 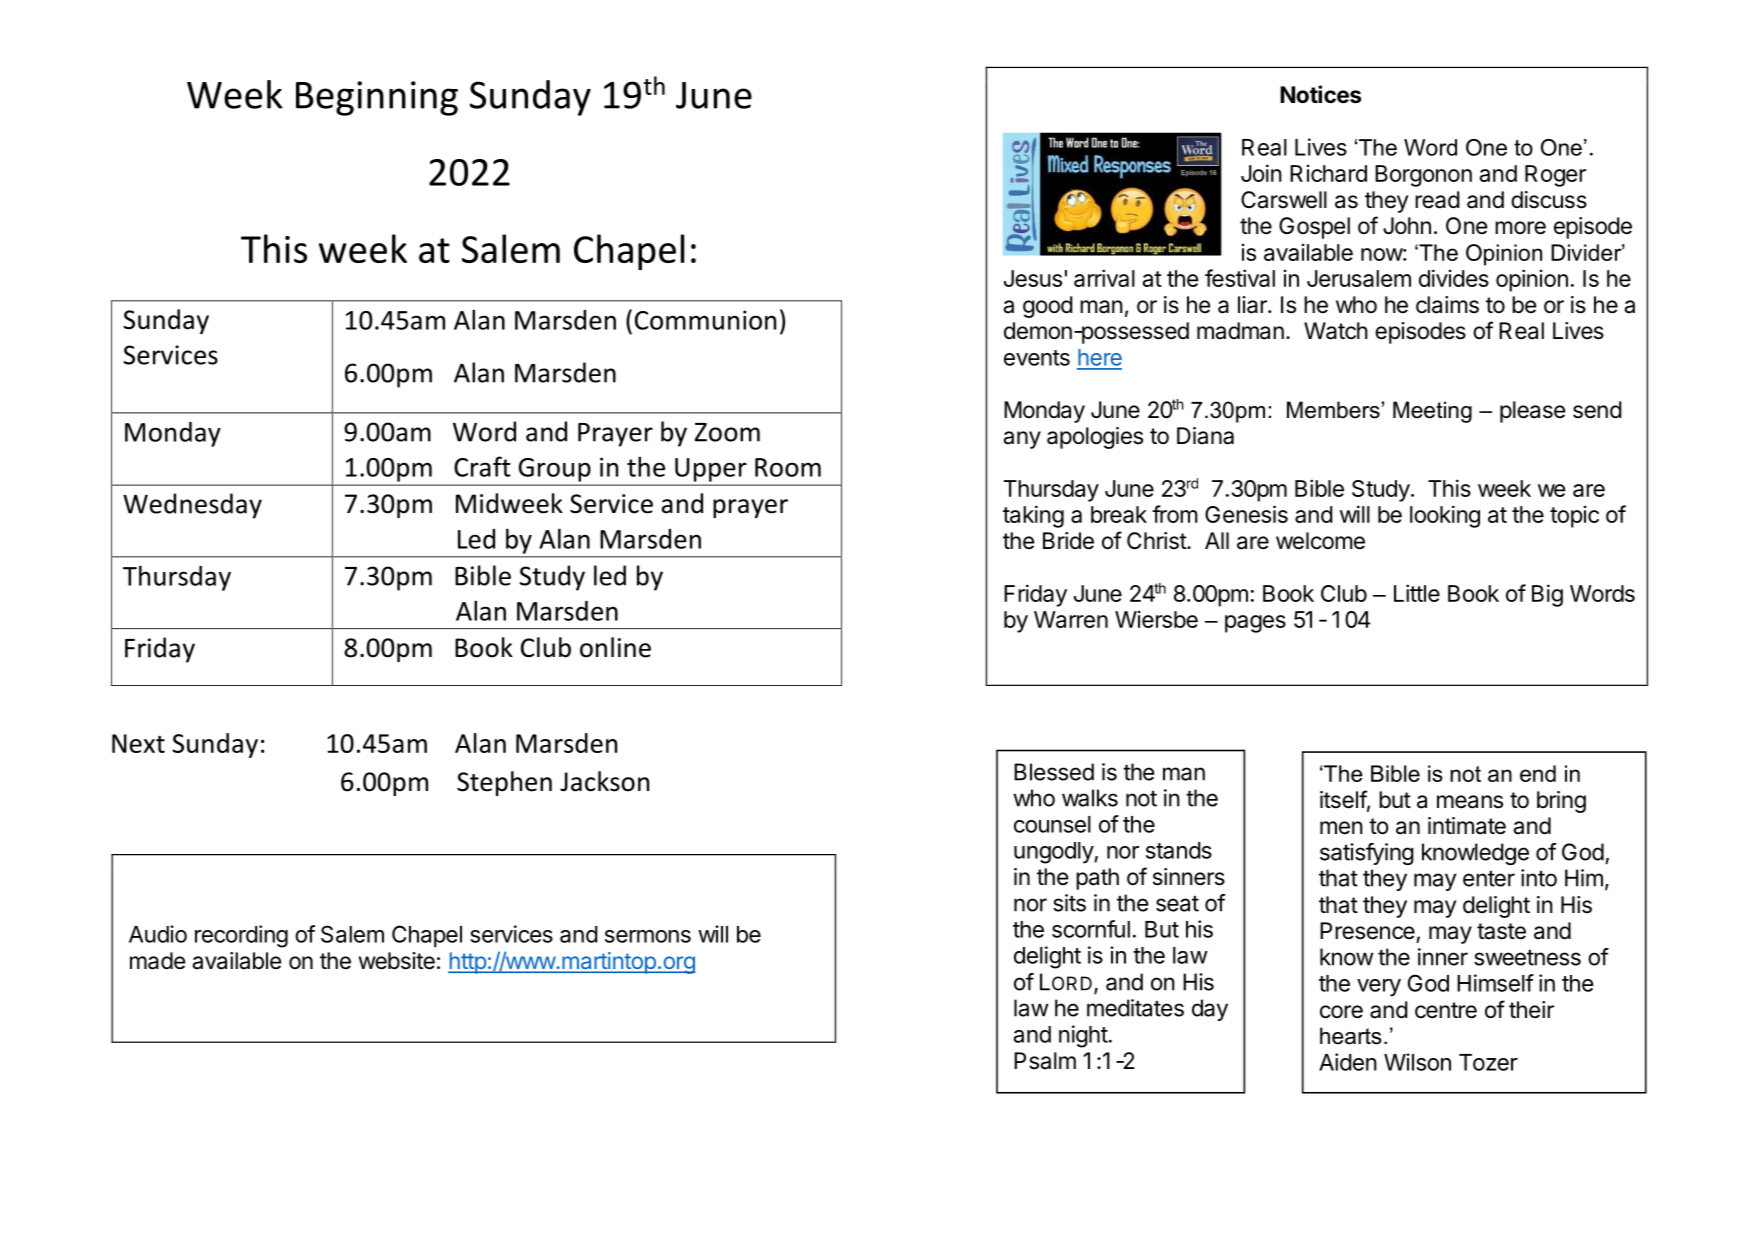 I want to click on Psalm, so click(x=1045, y=1061).
